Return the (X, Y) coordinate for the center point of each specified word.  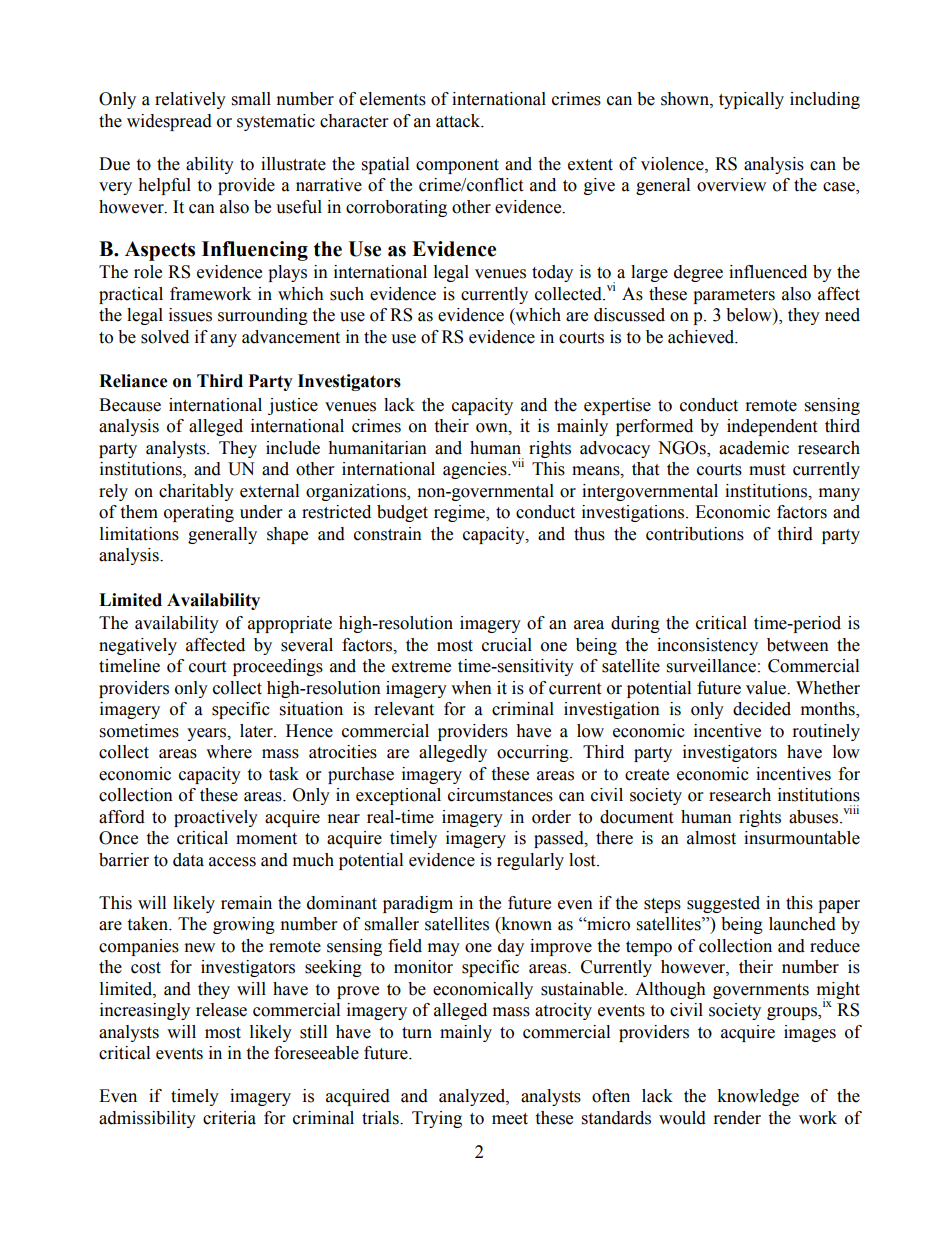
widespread (169, 122)
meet (510, 1119)
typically (751, 100)
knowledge (758, 1097)
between (798, 645)
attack (459, 121)
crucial (507, 645)
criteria (229, 1118)
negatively (138, 646)
